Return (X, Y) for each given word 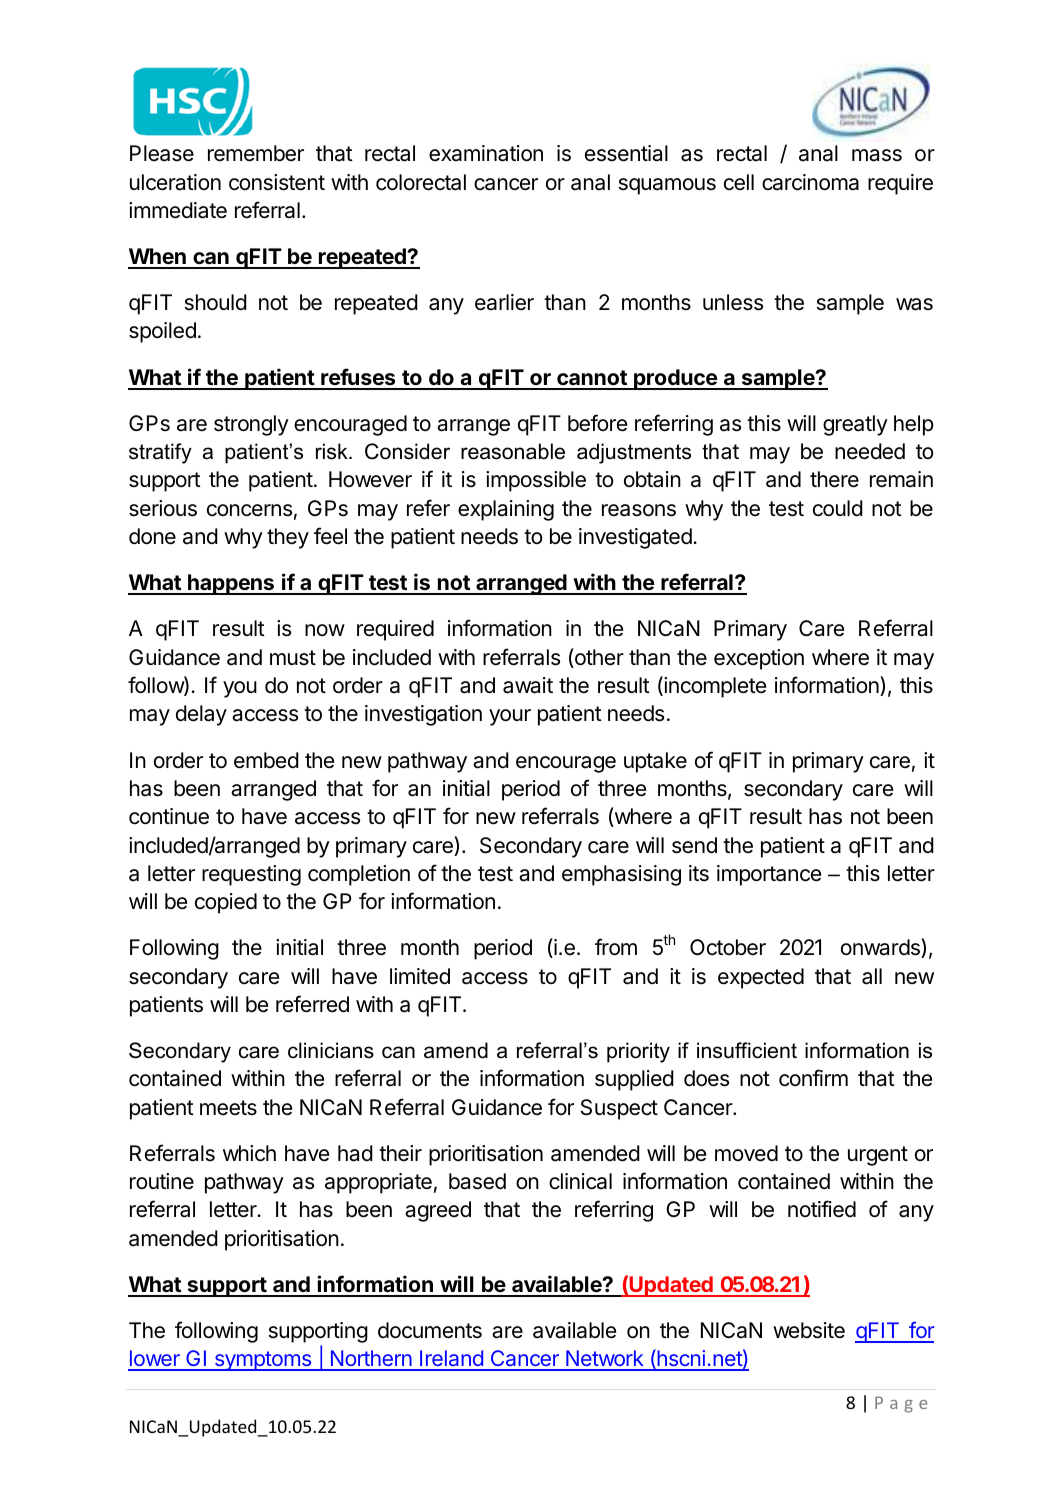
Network (605, 1360)
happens (231, 584)
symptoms (263, 1361)
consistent (277, 182)
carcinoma (810, 182)
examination (486, 153)
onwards (881, 948)
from (616, 947)
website (809, 1330)
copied (226, 903)
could (838, 508)
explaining (506, 510)
